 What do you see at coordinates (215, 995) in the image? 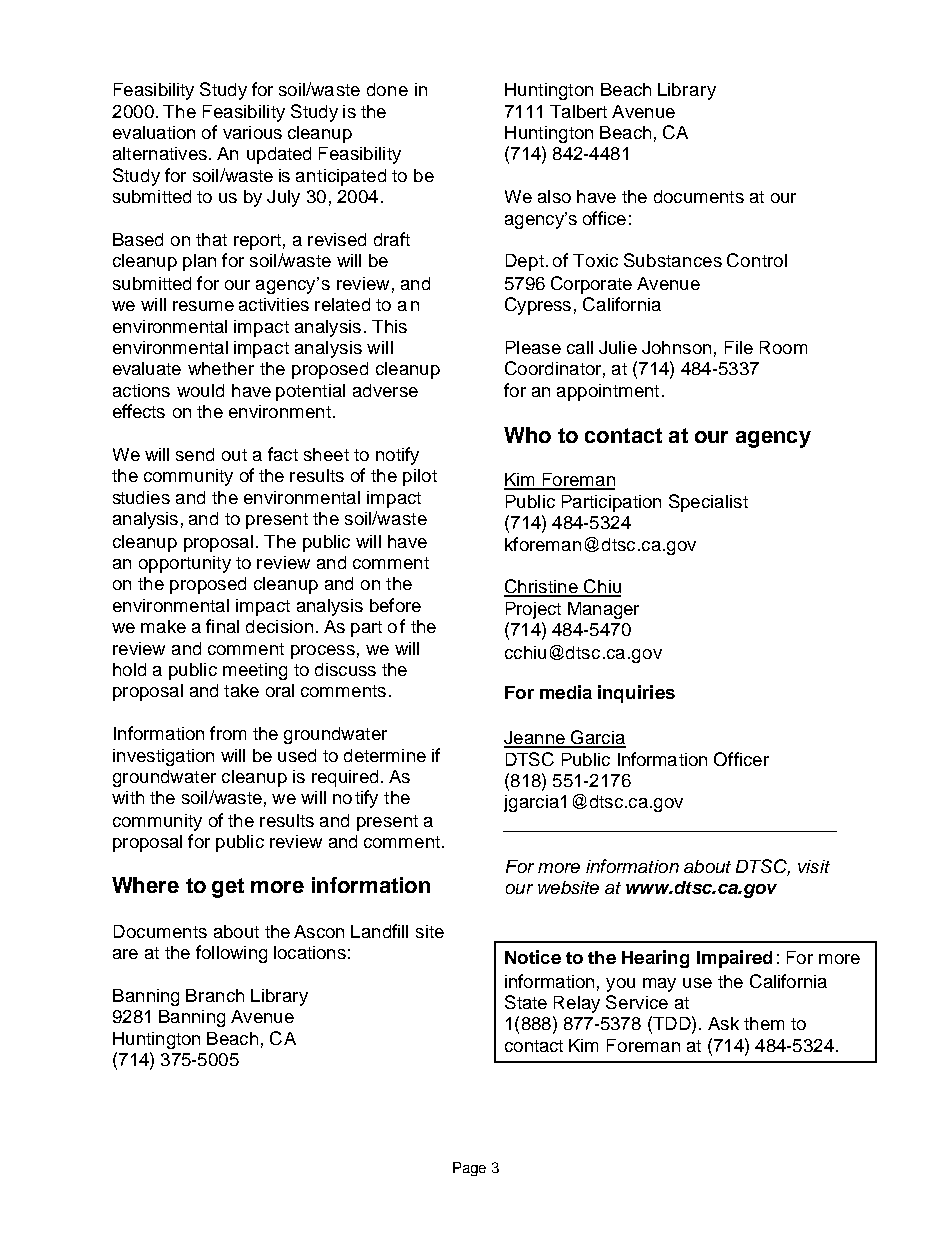
I see `Branch` at bounding box center [215, 995].
